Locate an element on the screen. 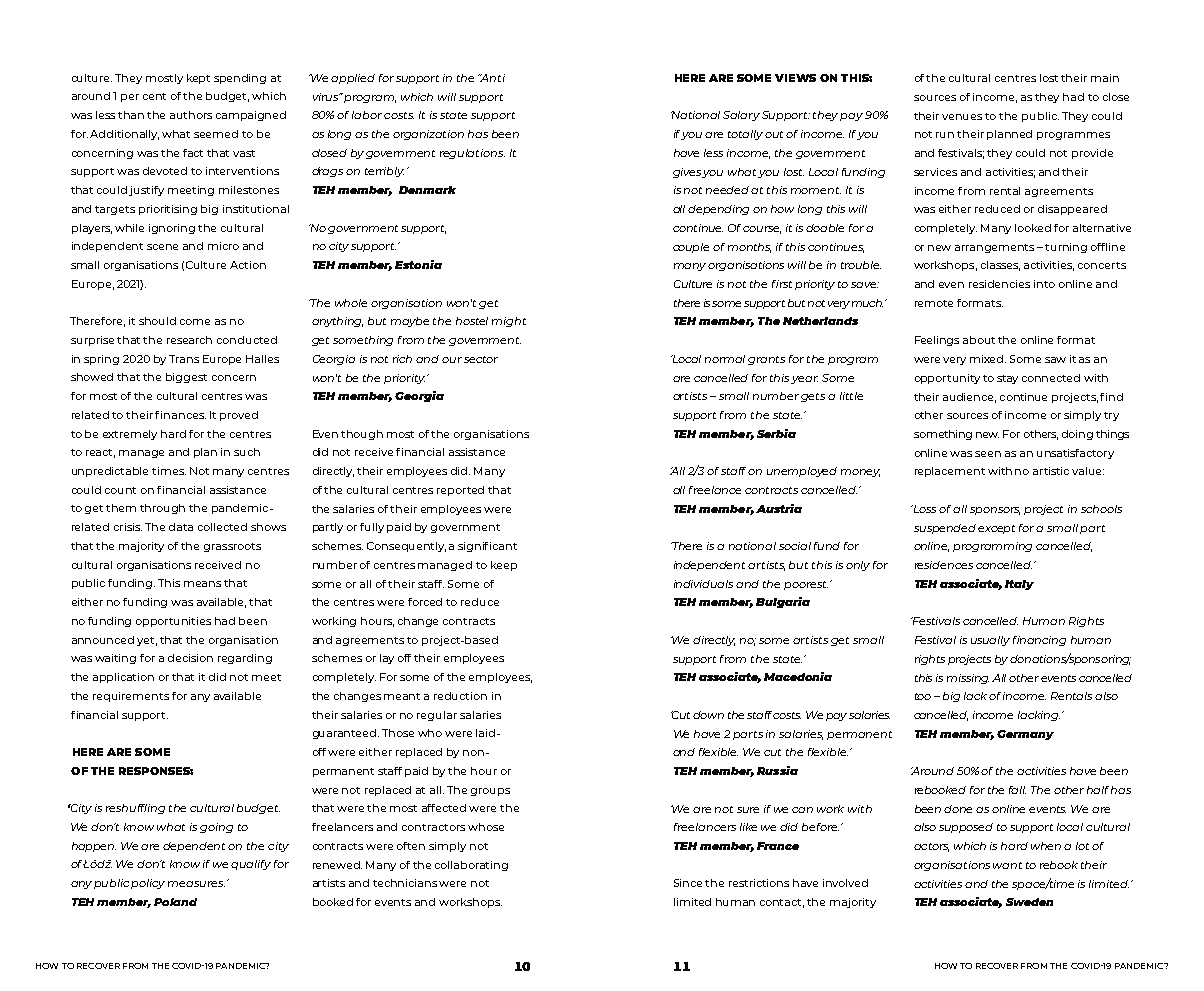  qualify is located at coordinates (251, 865).
